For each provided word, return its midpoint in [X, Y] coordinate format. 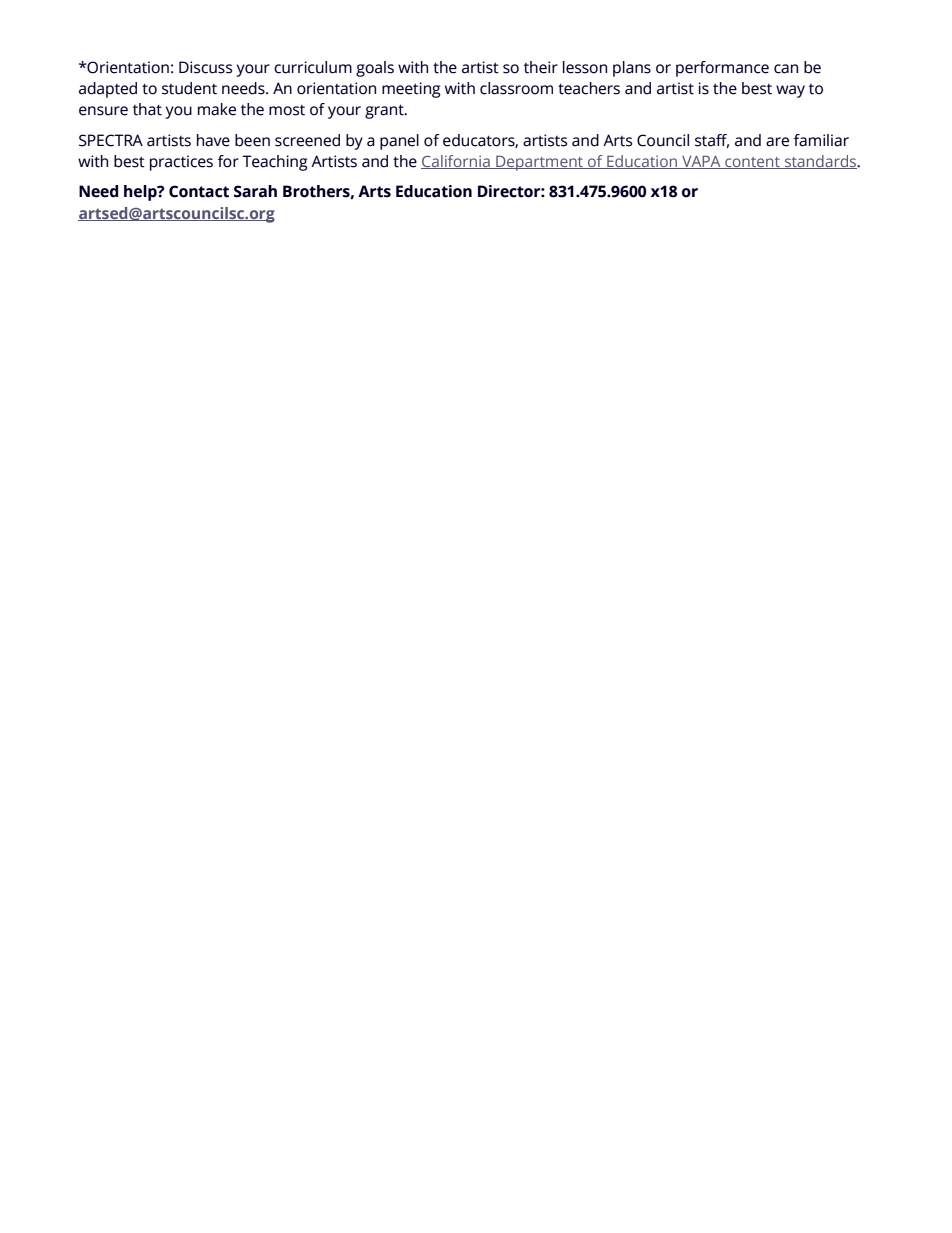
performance [722, 69]
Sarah [255, 191]
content [752, 163]
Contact [199, 191]
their [541, 67]
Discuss [205, 67]
